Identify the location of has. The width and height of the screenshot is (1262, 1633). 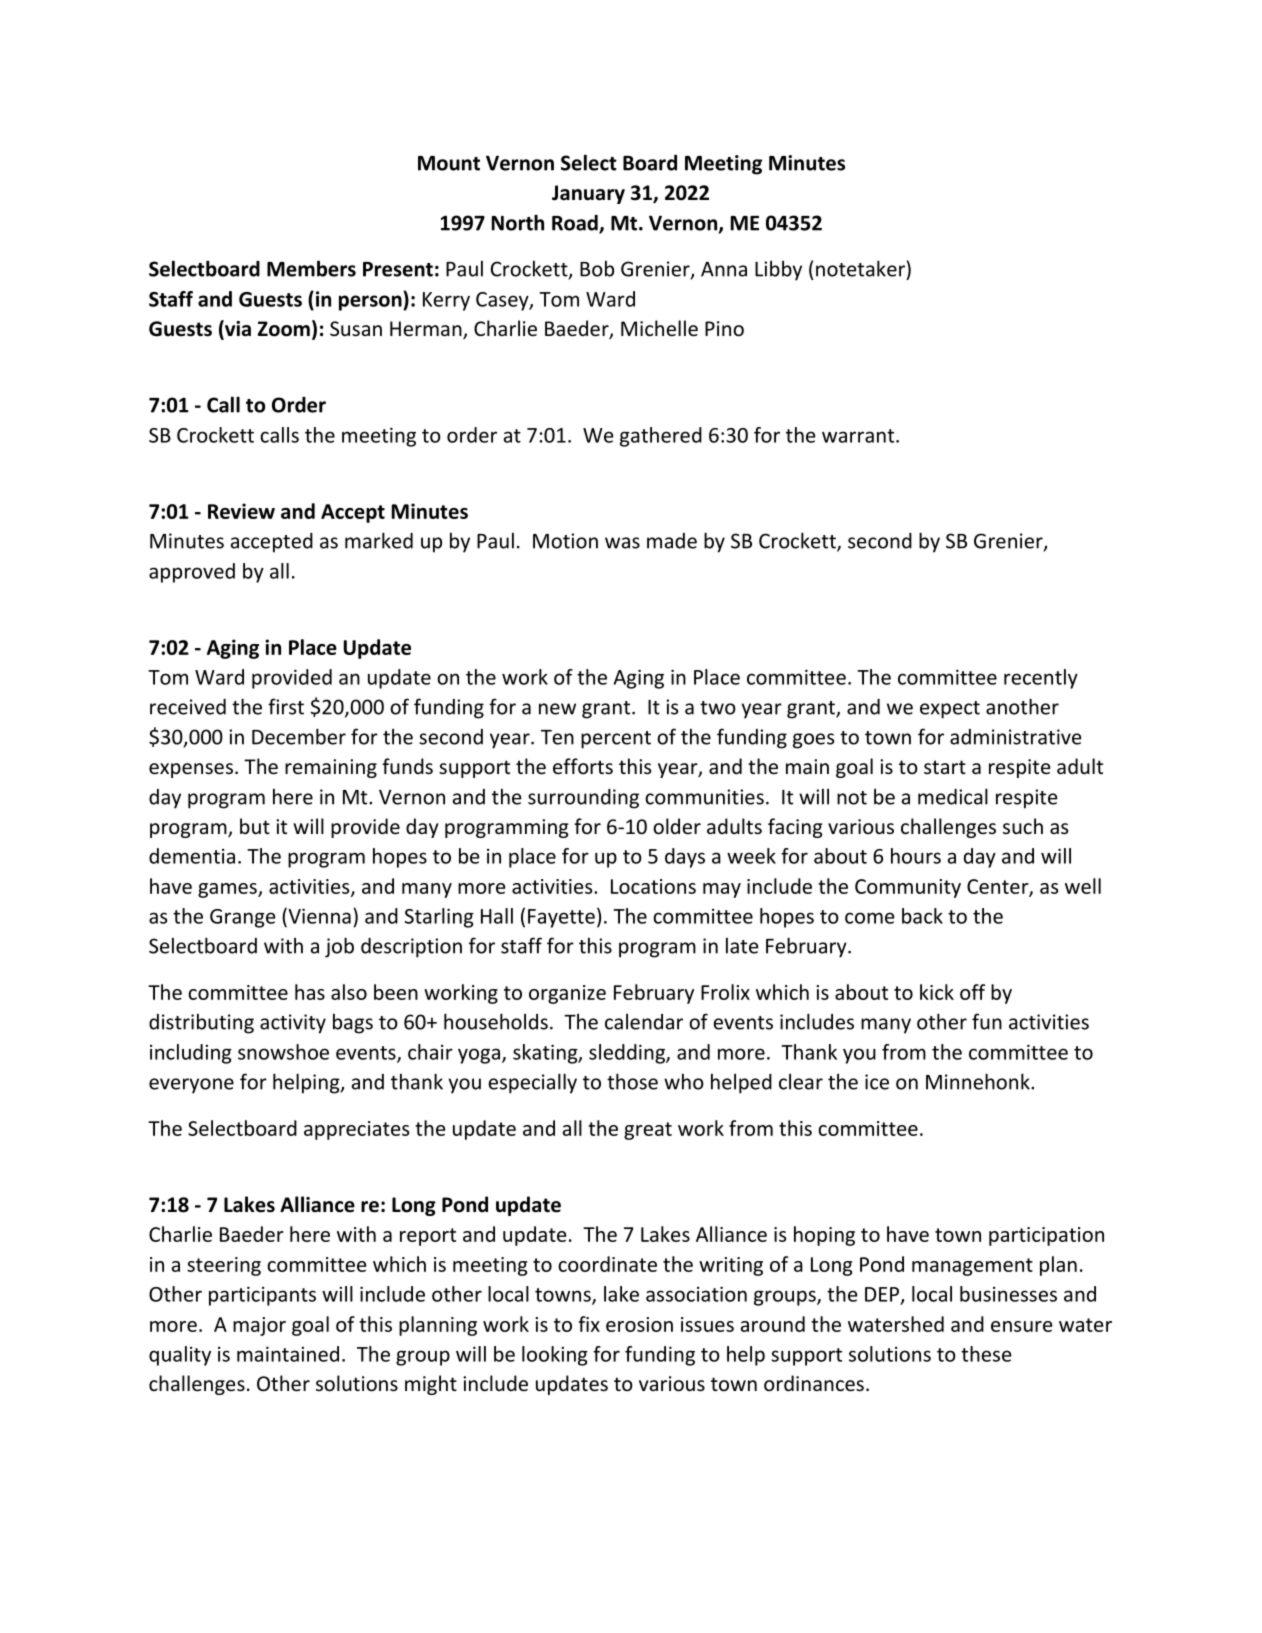
(310, 992).
